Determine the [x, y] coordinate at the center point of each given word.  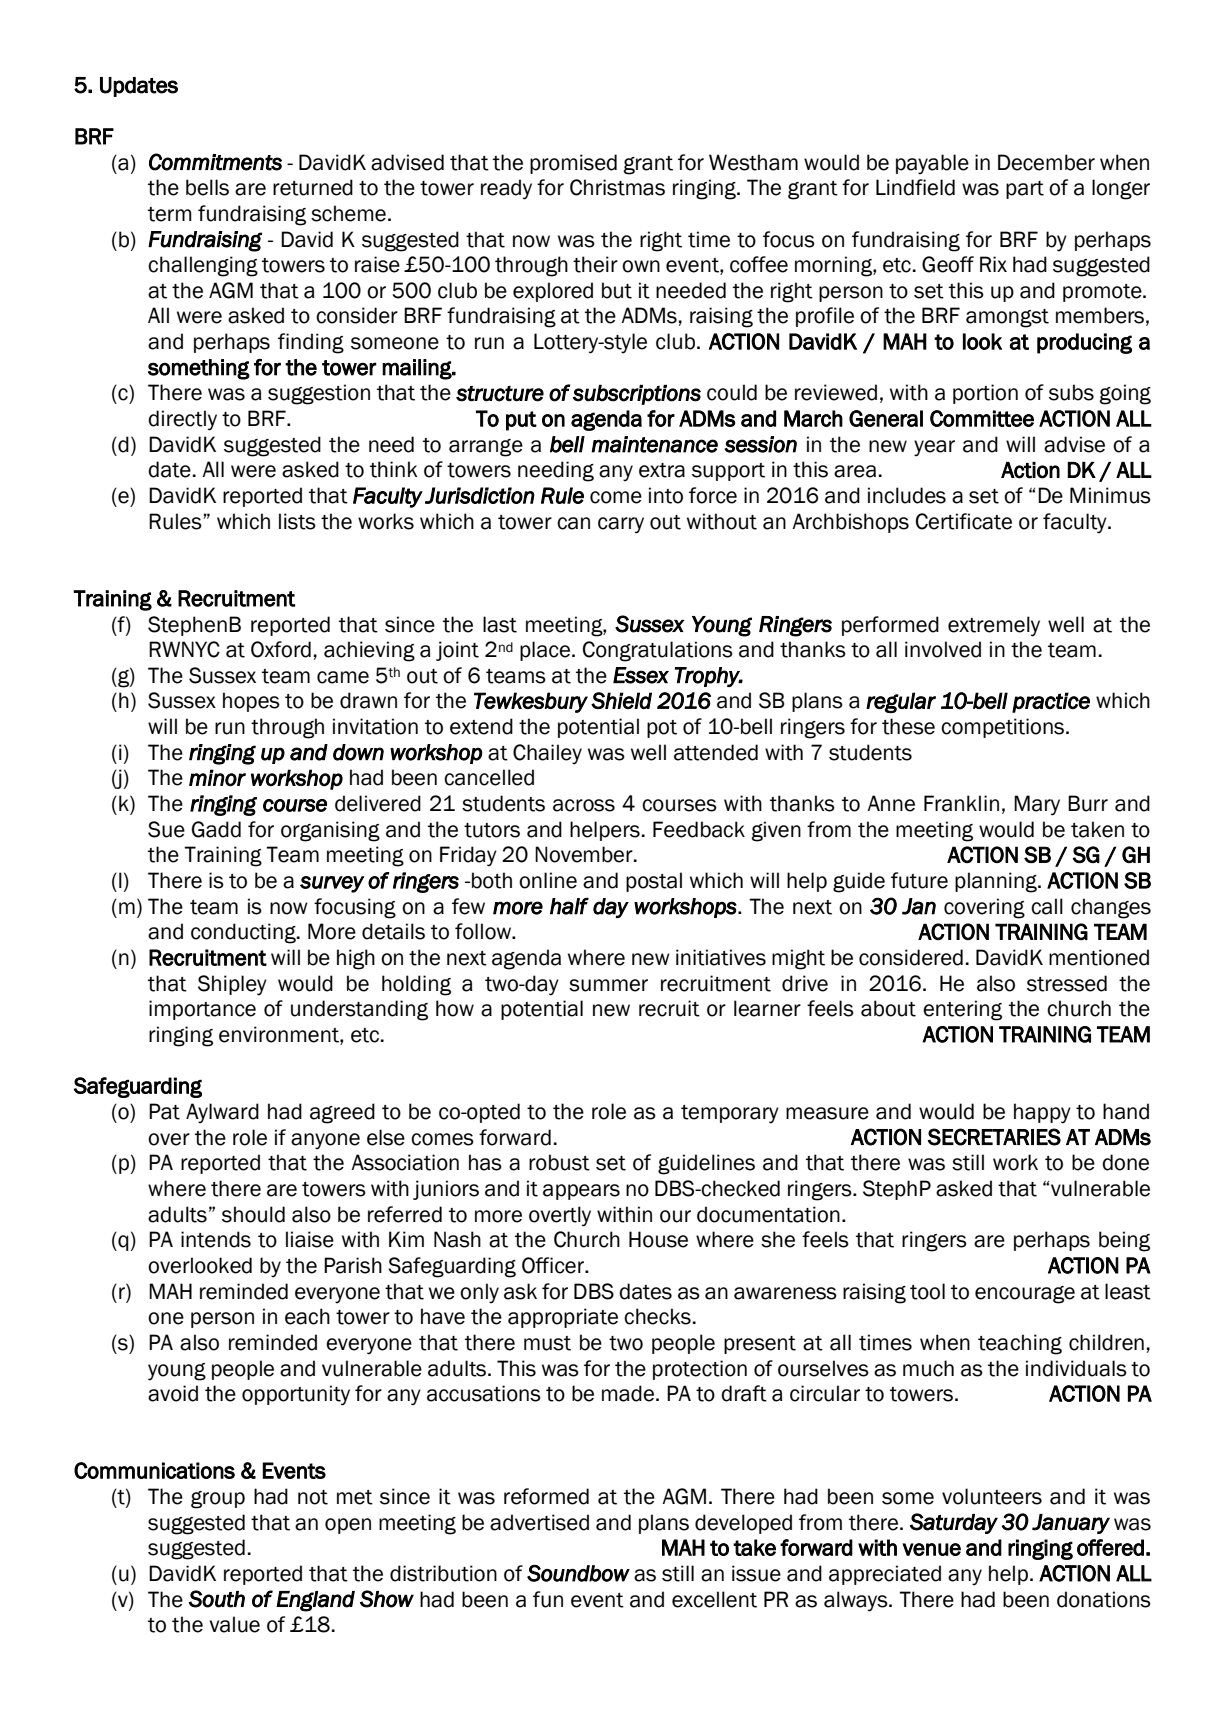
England [315, 1601]
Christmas [617, 187]
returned [313, 187]
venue [931, 1549]
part [1025, 190]
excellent [714, 1599]
